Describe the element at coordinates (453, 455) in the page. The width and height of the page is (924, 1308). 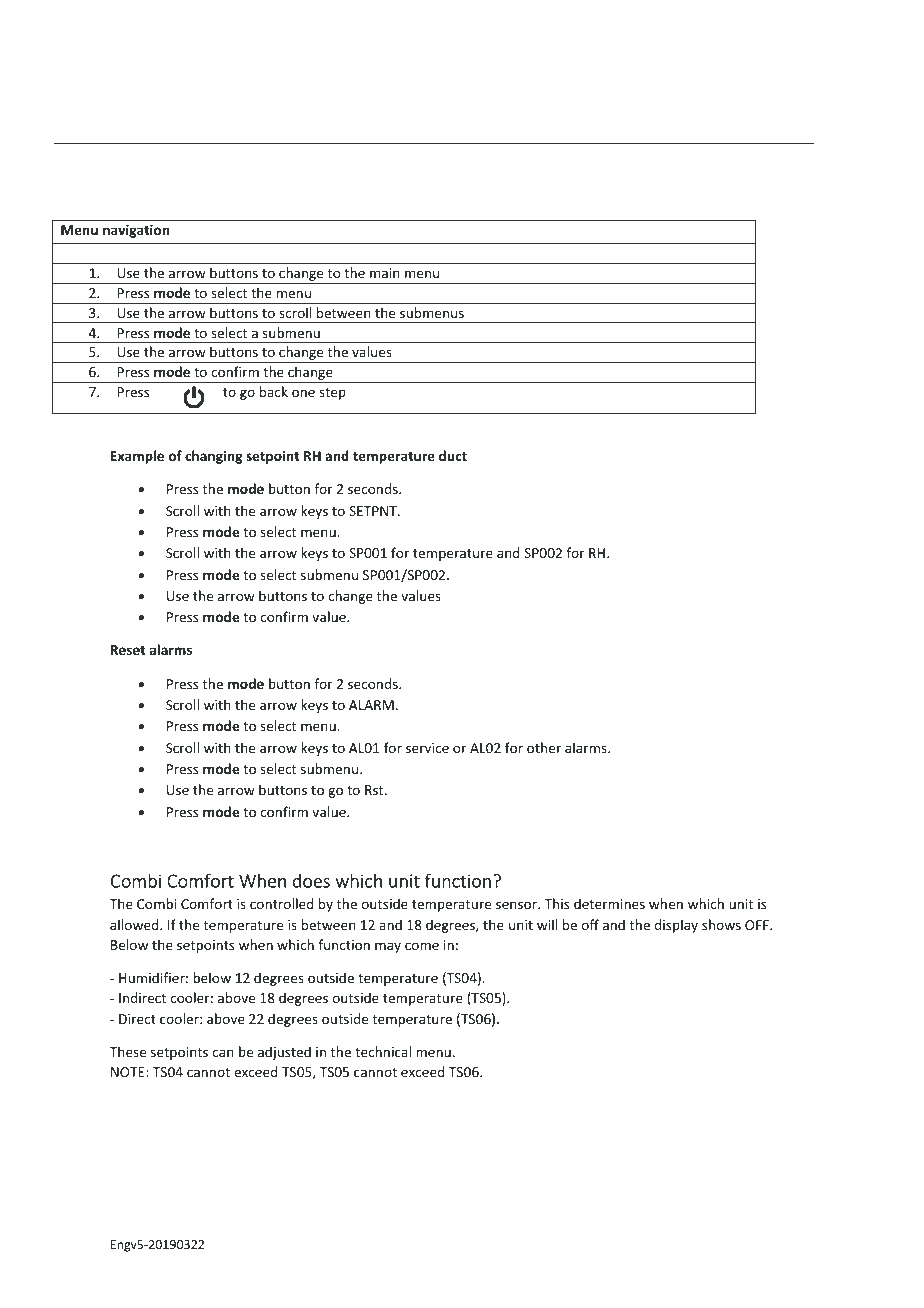
I see `duct` at that location.
